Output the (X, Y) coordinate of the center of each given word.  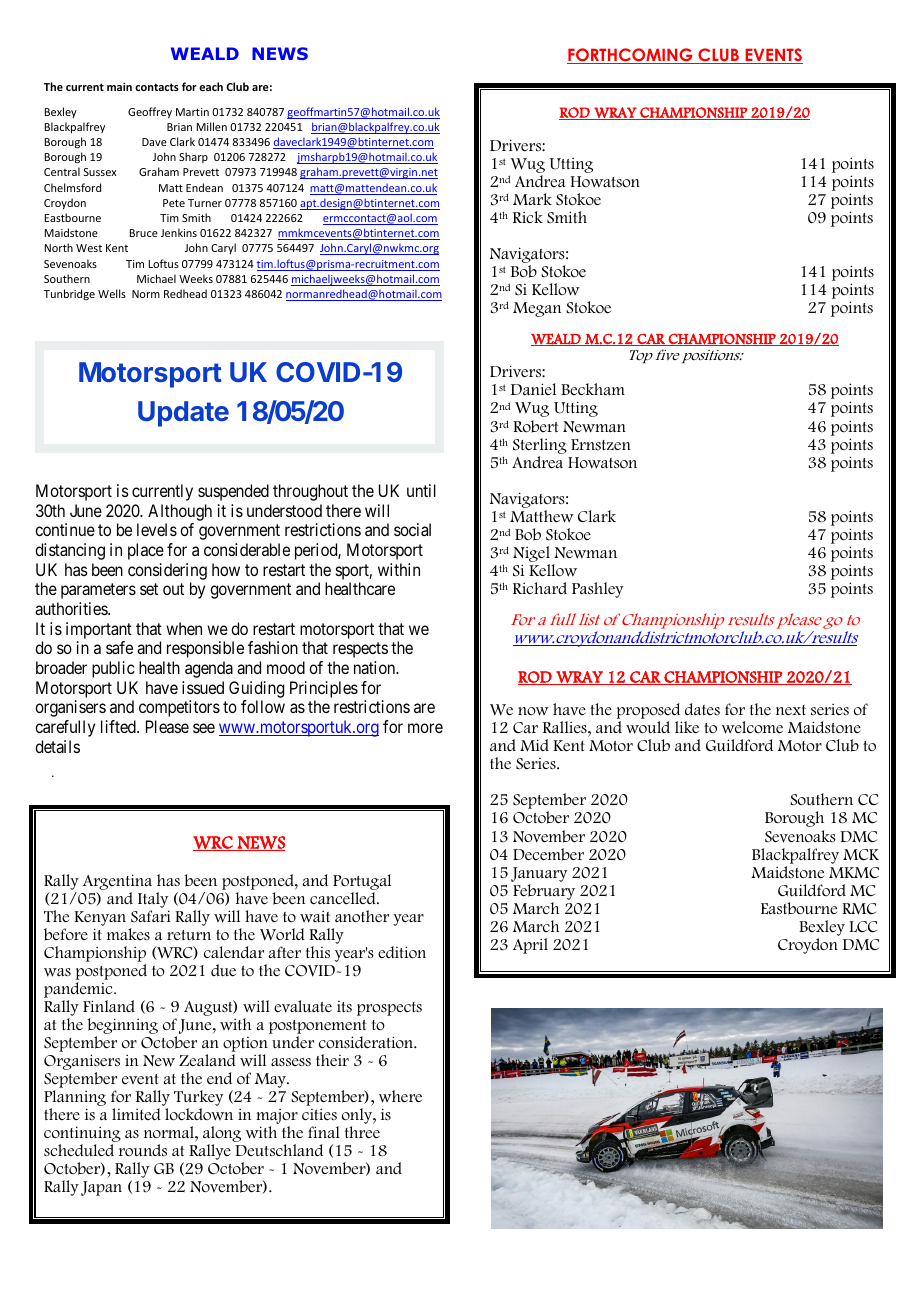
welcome (752, 727)
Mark (532, 199)
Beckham (593, 389)
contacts (157, 87)
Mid (534, 745)
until (421, 490)
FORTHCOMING (631, 56)
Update (183, 414)
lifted (119, 726)
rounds (143, 1150)
